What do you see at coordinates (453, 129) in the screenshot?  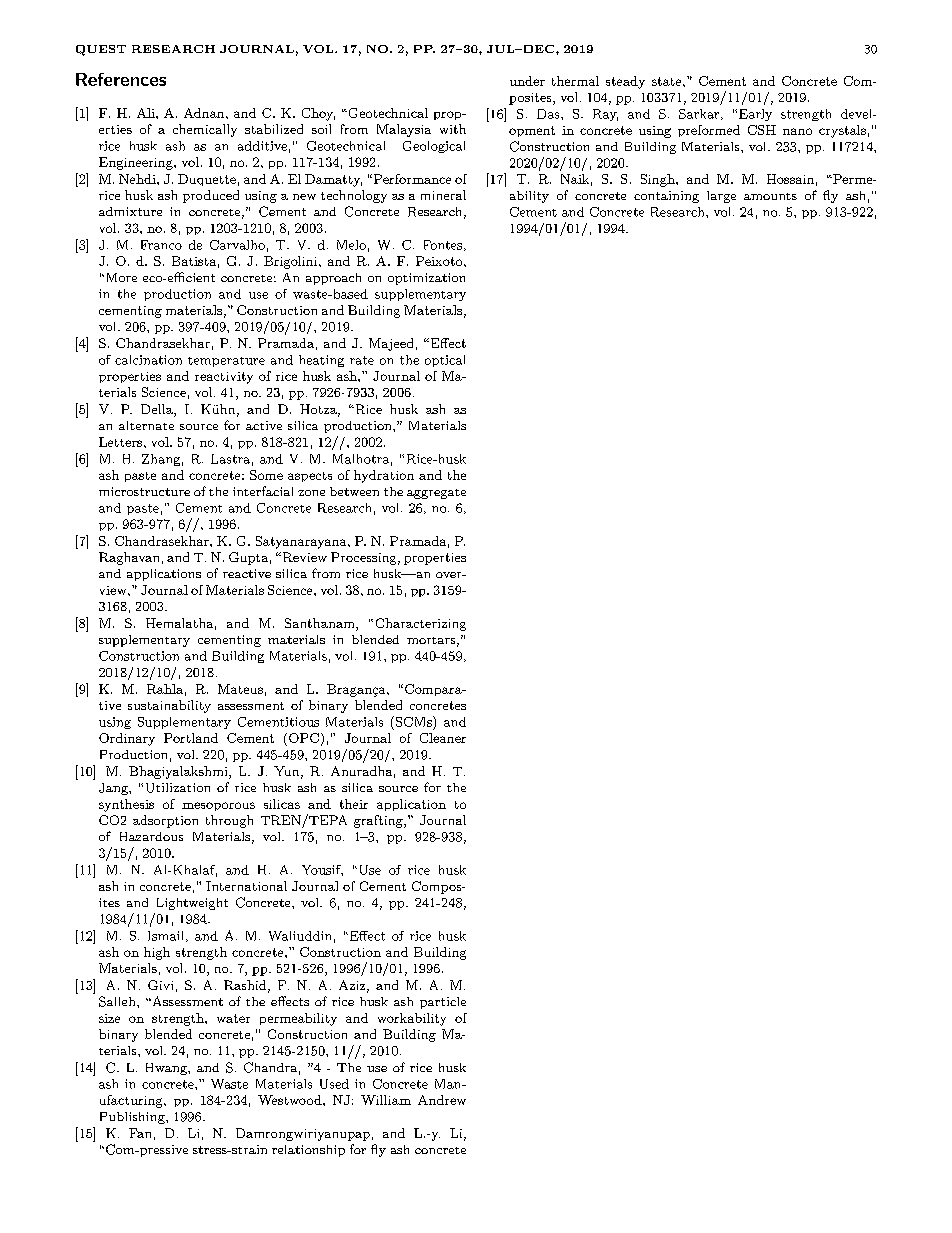 I see `with` at bounding box center [453, 129].
